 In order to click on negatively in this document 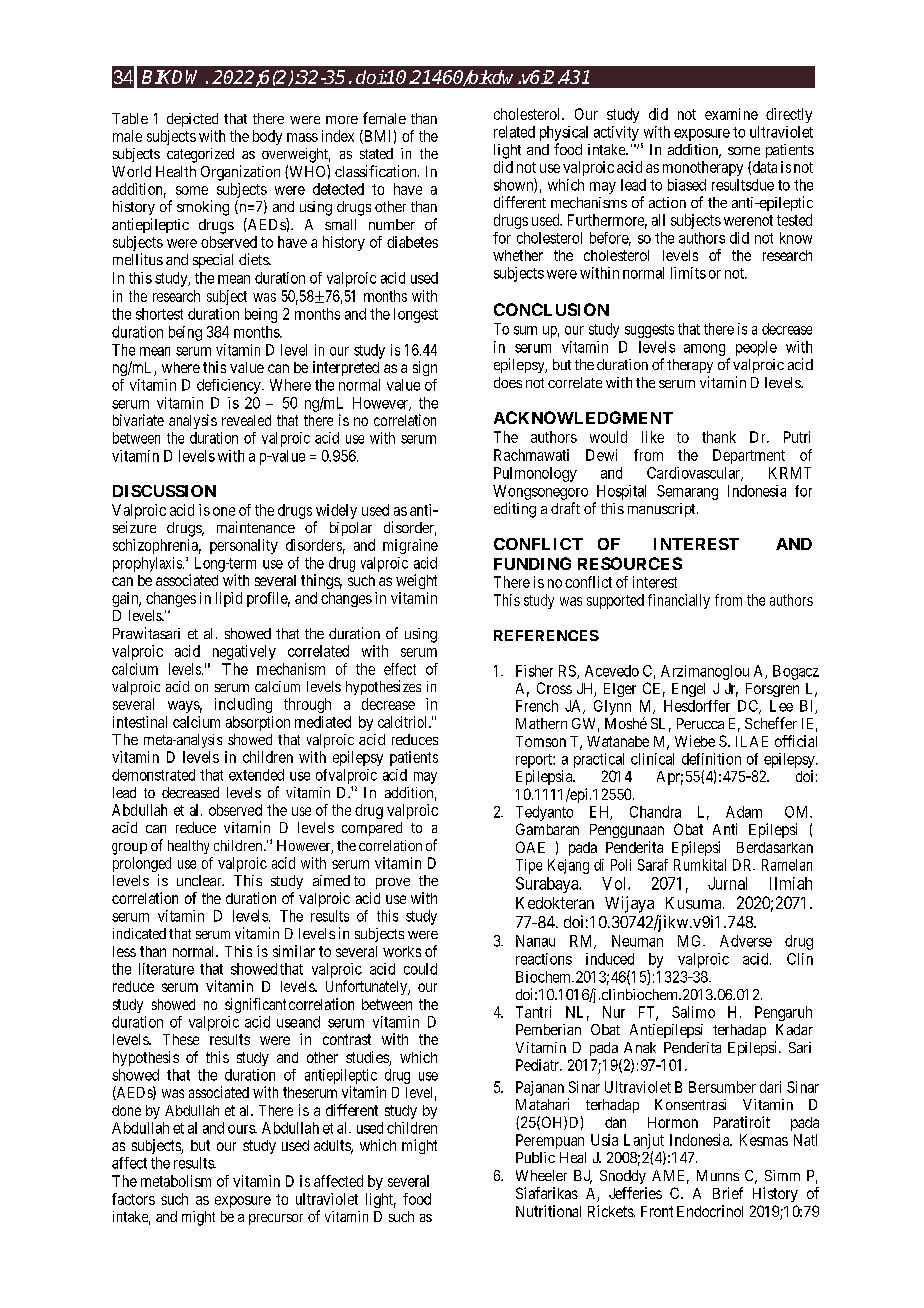, I will do `click(244, 652)`.
